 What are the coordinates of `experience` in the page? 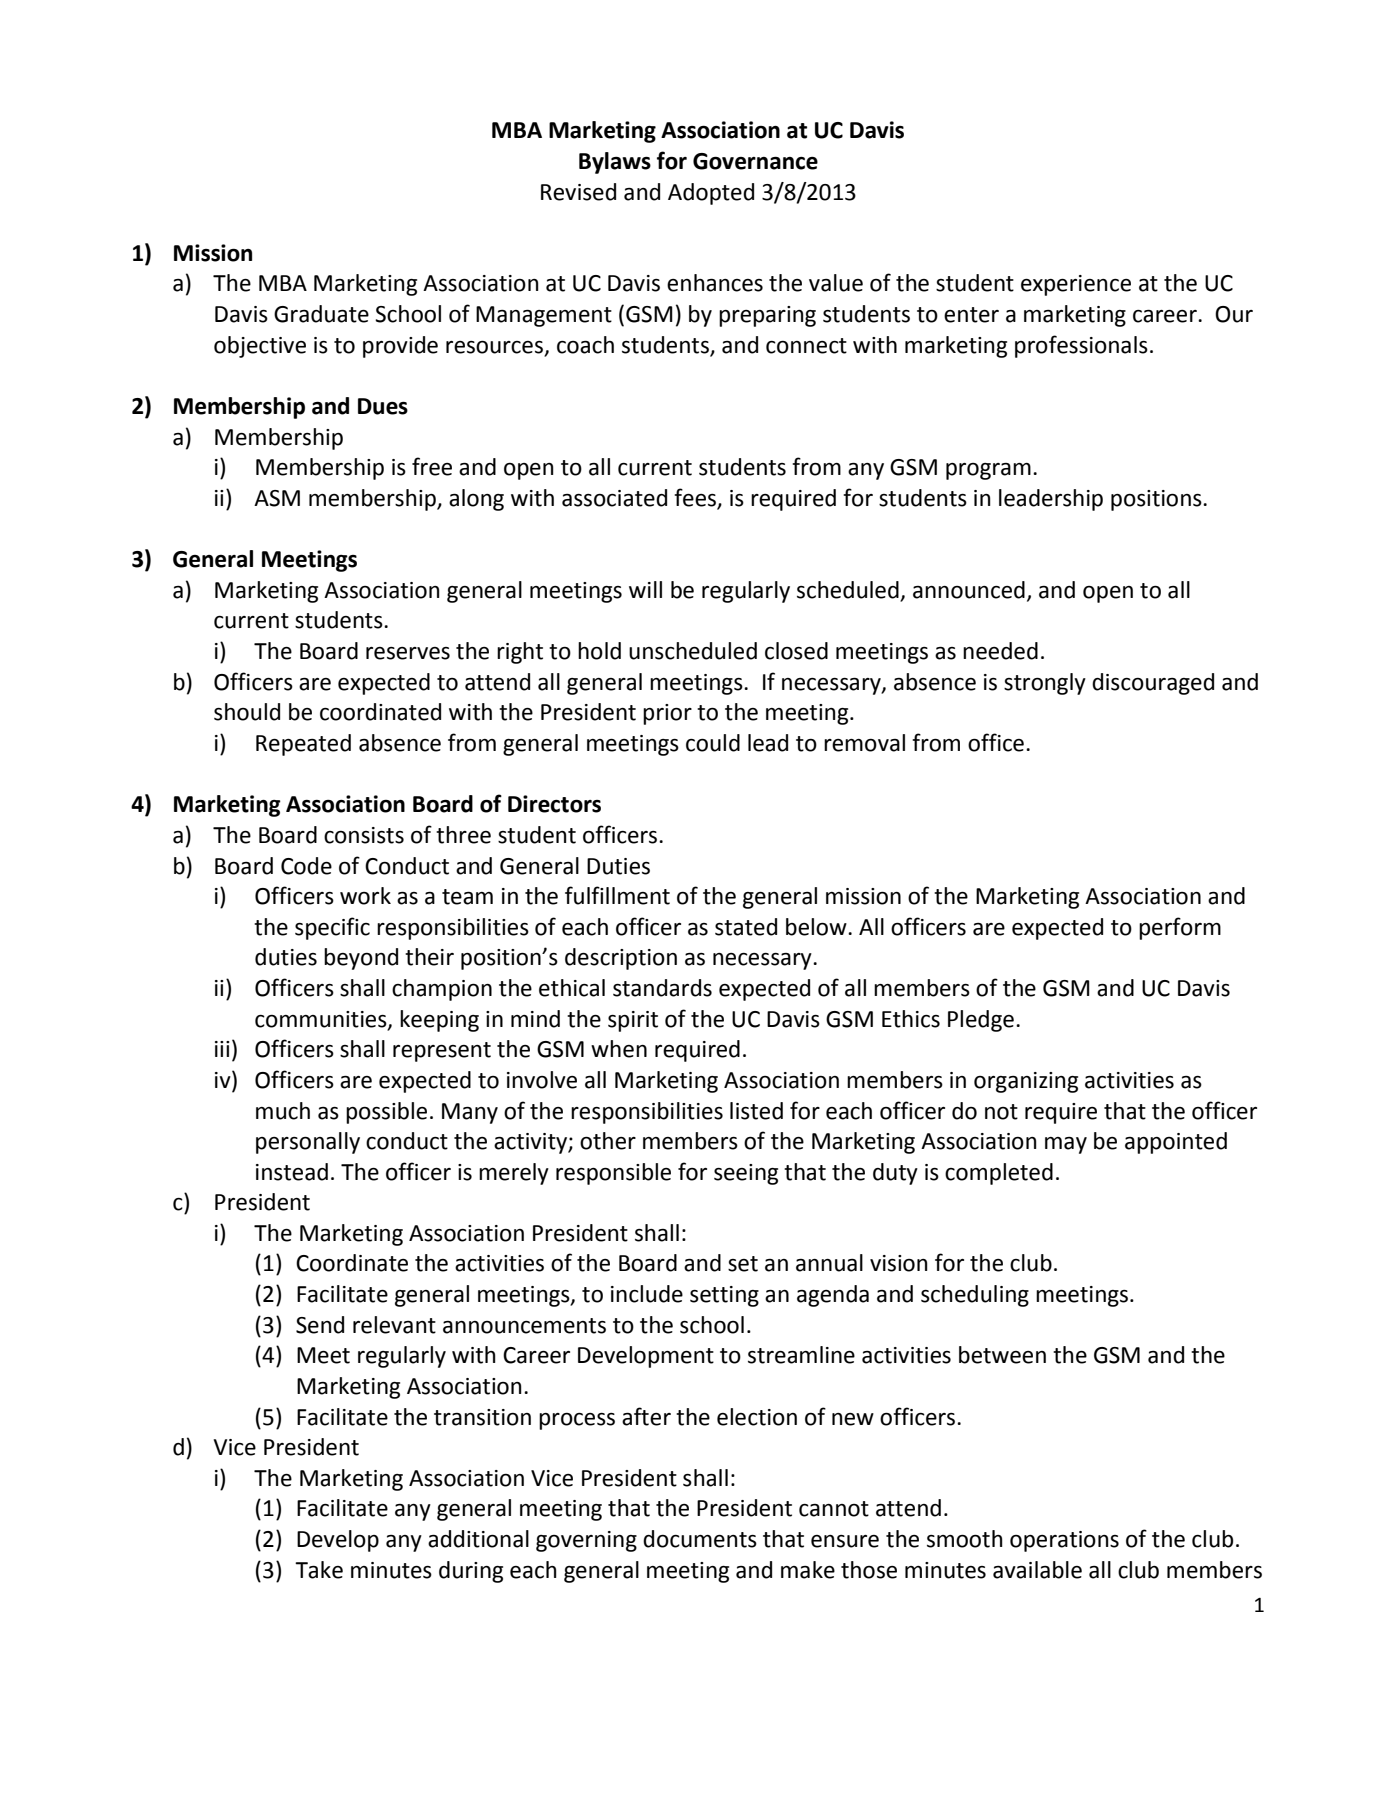 It's located at (1076, 285).
